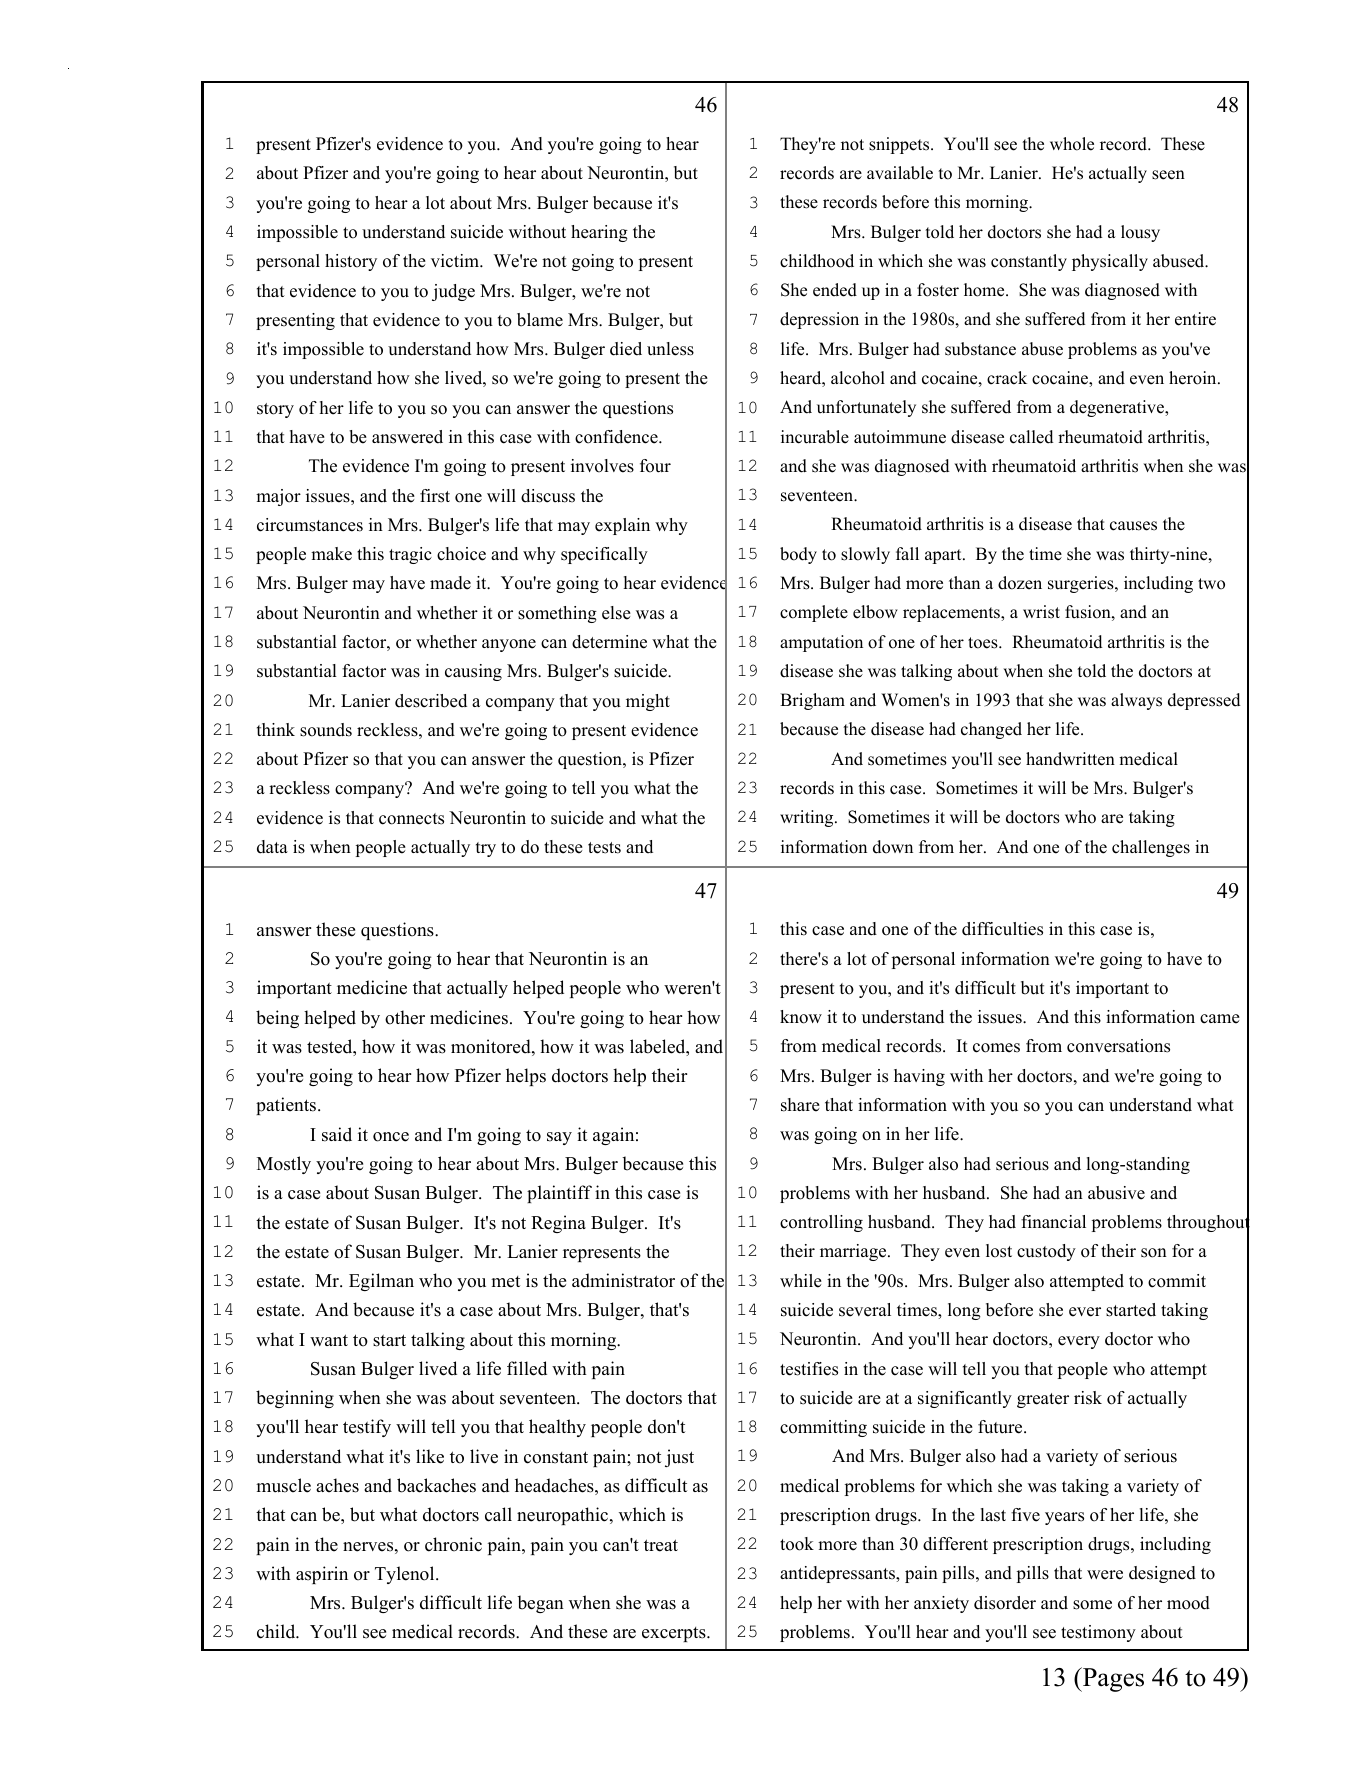 The height and width of the page is (1773, 1370). What do you see at coordinates (1118, 1046) in the page?
I see `conversations` at bounding box center [1118, 1046].
